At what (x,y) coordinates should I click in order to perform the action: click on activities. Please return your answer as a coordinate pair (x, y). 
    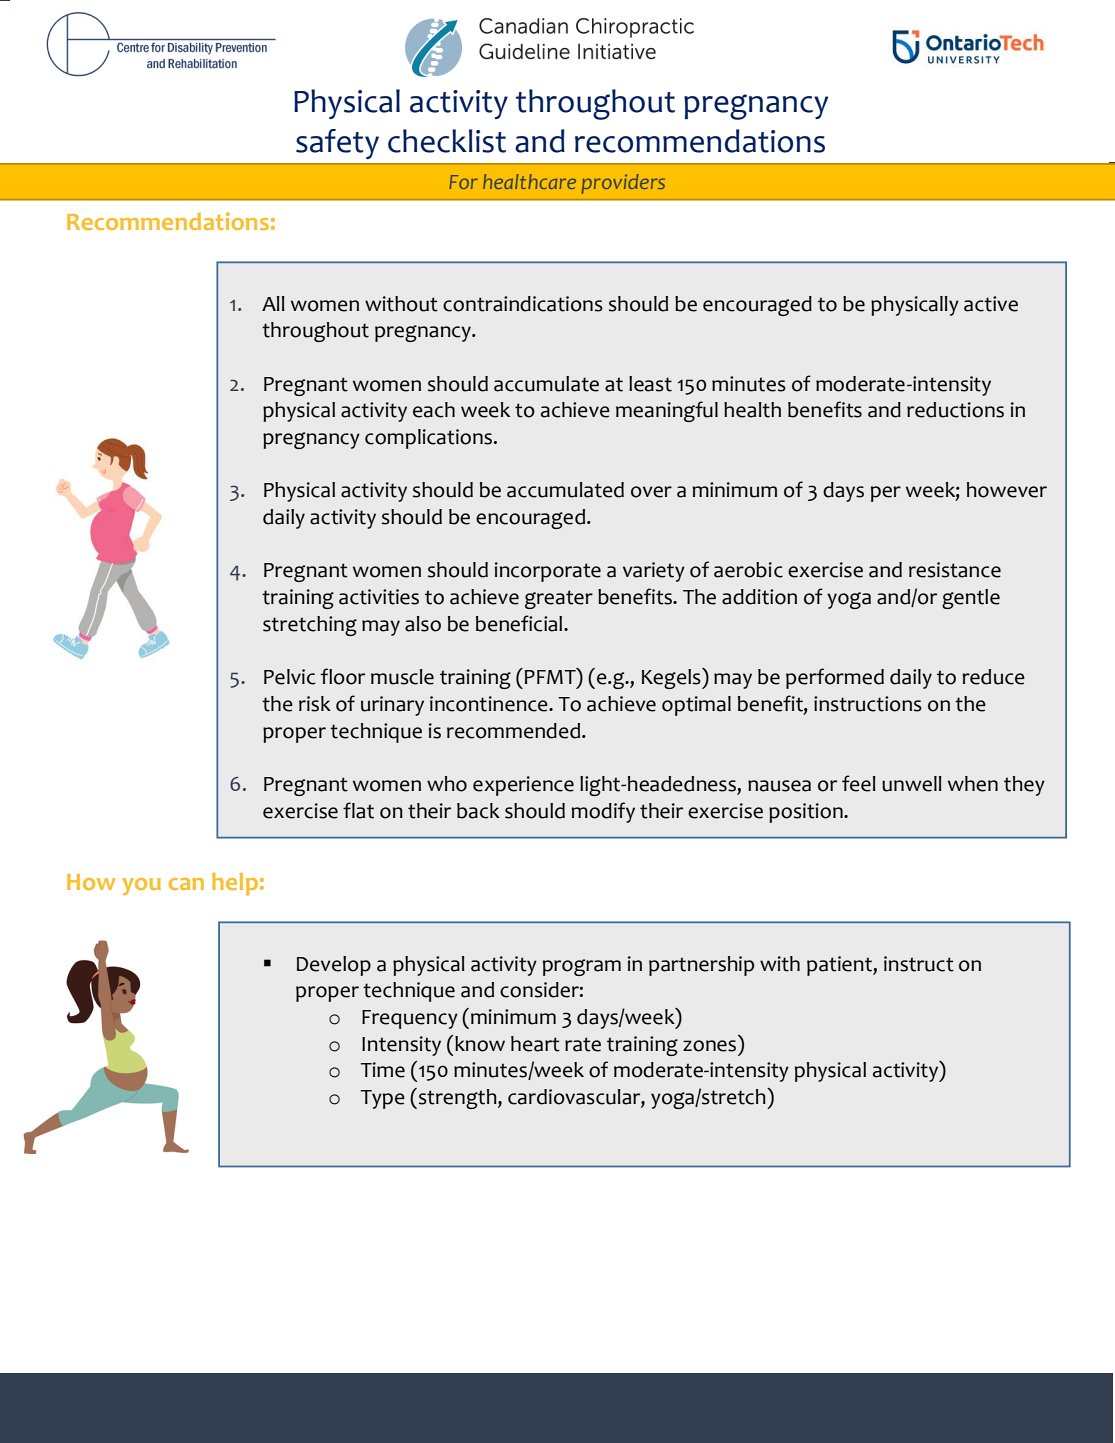
    Looking at the image, I should click on (379, 597).
